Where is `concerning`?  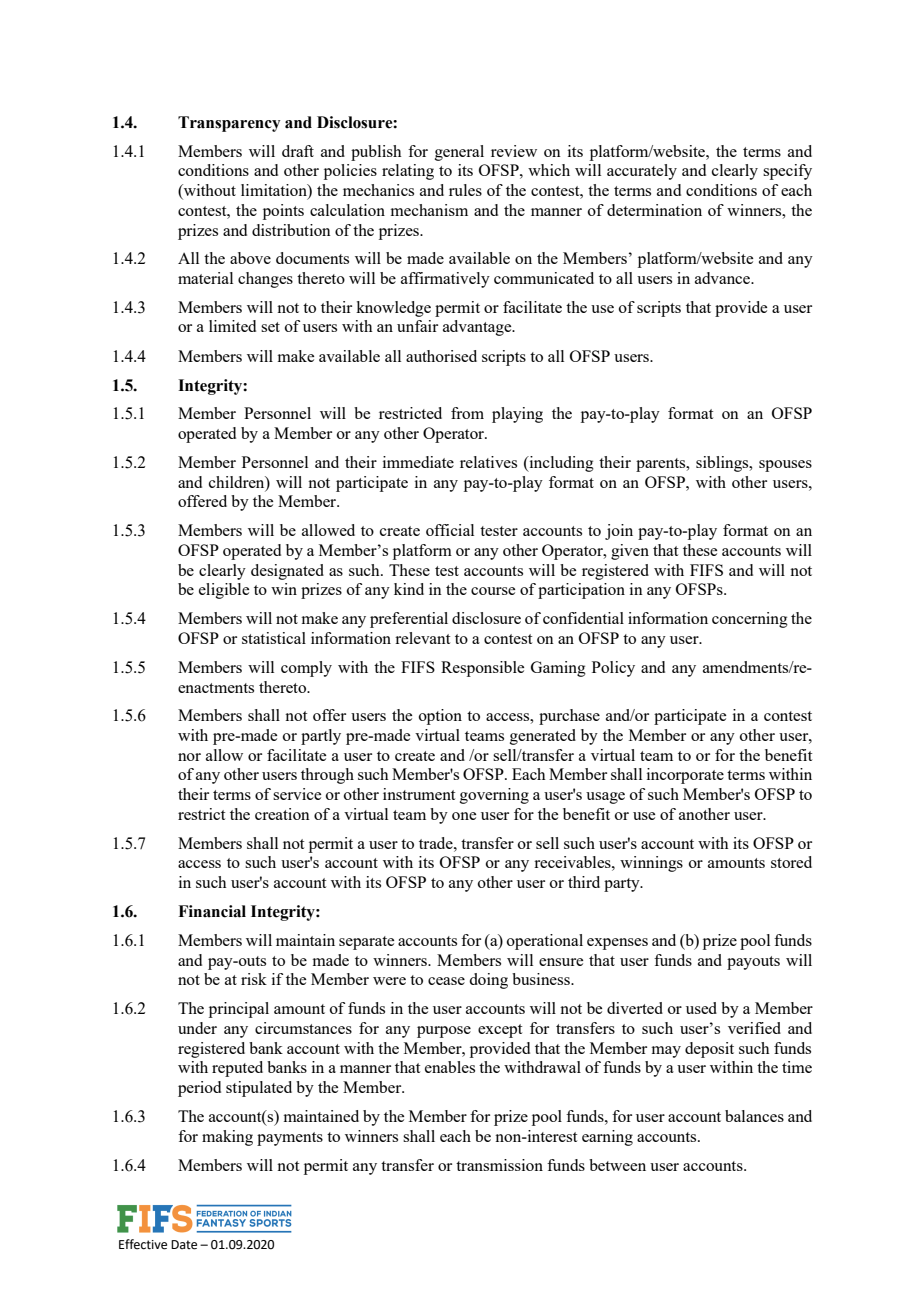
concerning is located at coordinates (750, 620).
